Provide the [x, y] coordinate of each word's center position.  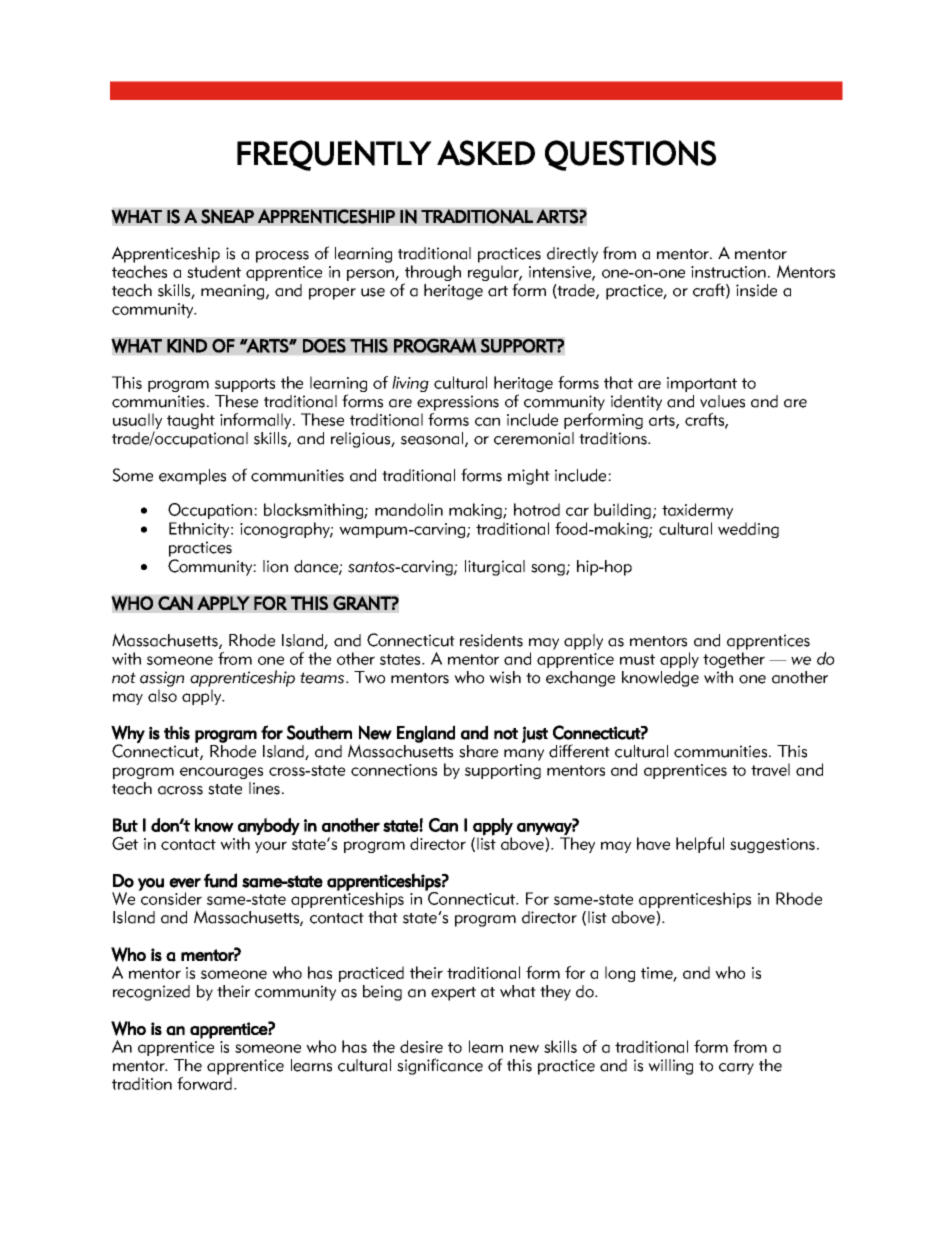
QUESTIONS [630, 155]
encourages [221, 773]
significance [440, 1066]
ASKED [486, 153]
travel [770, 769]
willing [670, 1067]
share [478, 751]
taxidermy [697, 511]
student [214, 271]
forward [204, 1083]
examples [192, 477]
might [529, 477]
